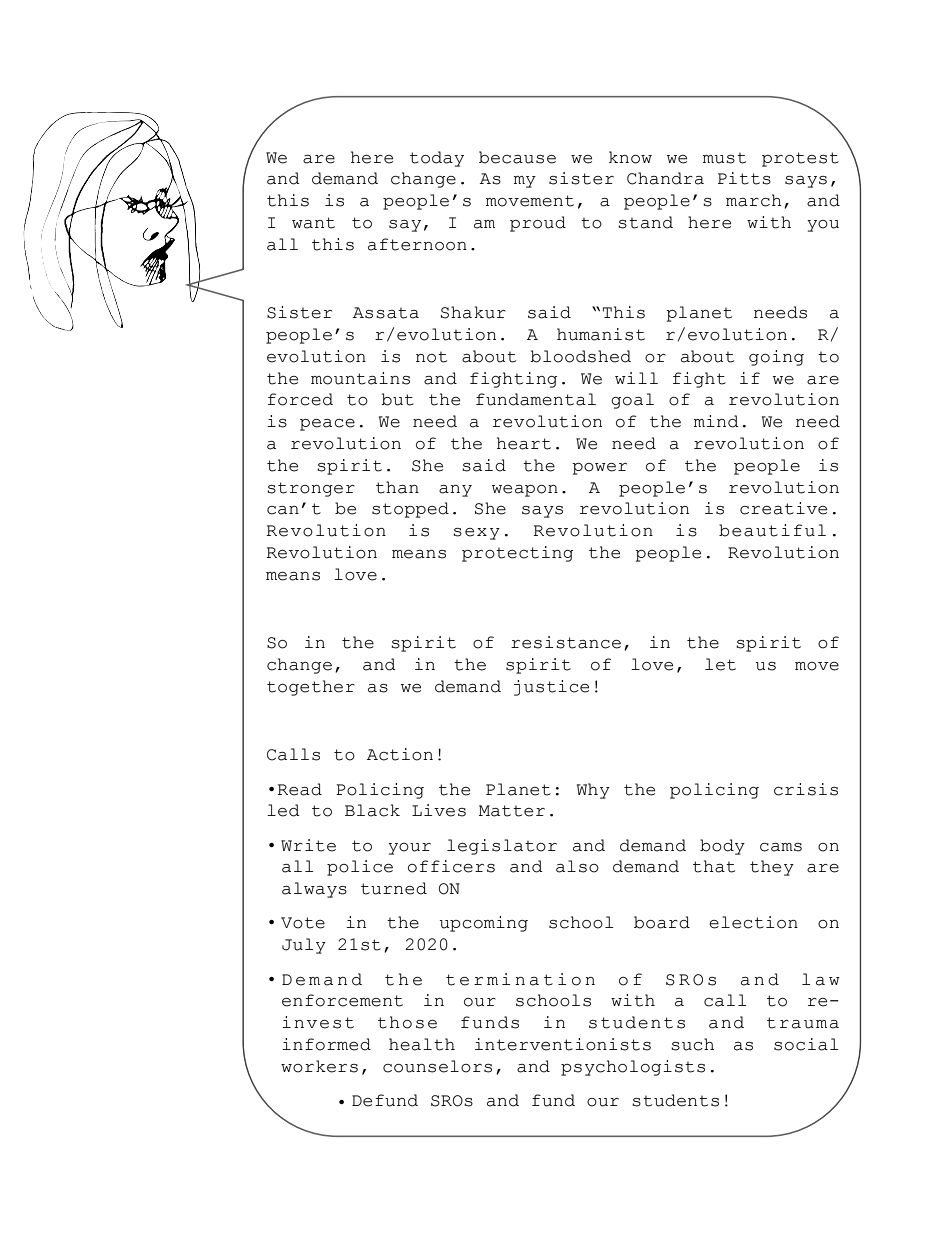 The image size is (952, 1233). I want to click on Pitts, so click(744, 178).
